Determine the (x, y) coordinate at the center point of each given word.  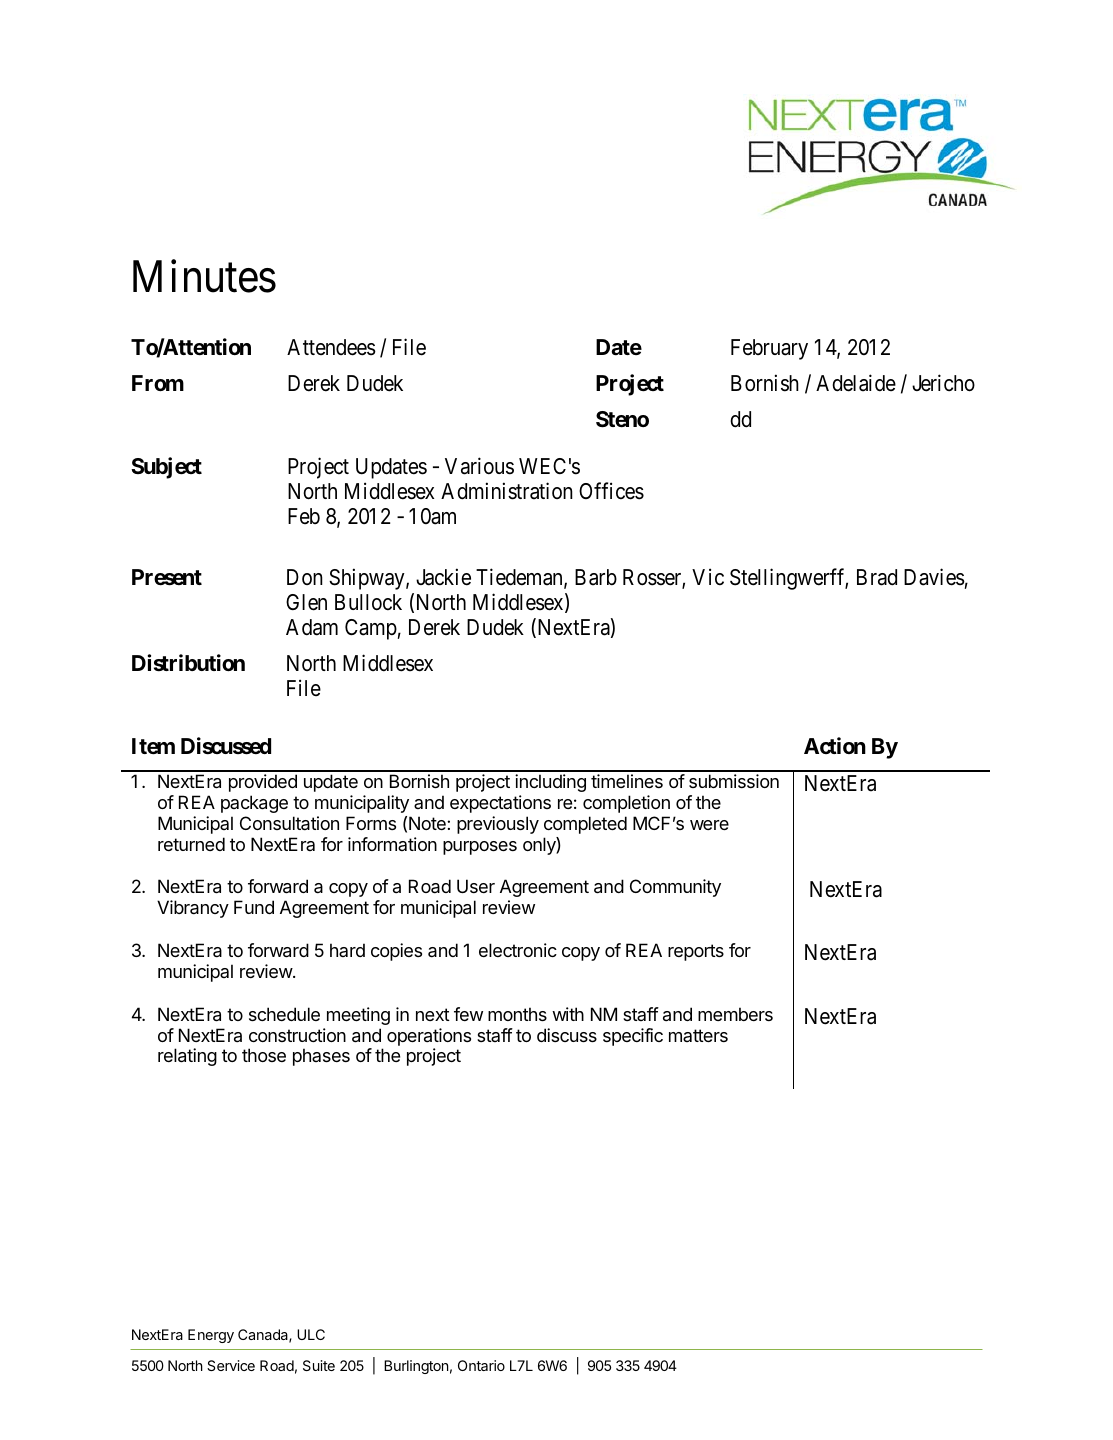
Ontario (481, 1365)
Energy (211, 1336)
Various (479, 466)
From (158, 383)
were (709, 825)
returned (191, 844)
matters (698, 1035)
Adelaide (856, 383)
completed (585, 825)
